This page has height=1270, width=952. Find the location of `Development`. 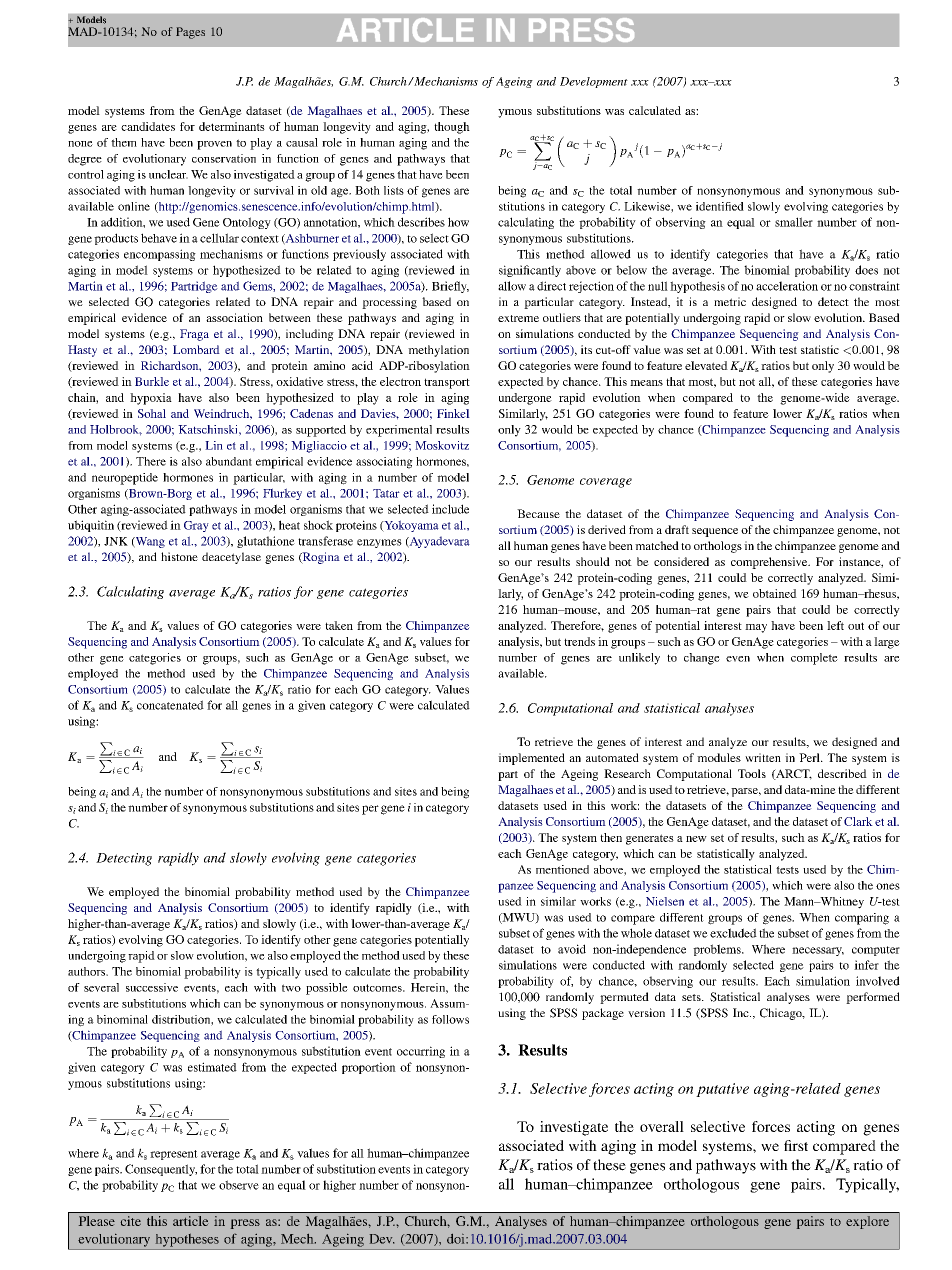

Development is located at coordinates (594, 82).
